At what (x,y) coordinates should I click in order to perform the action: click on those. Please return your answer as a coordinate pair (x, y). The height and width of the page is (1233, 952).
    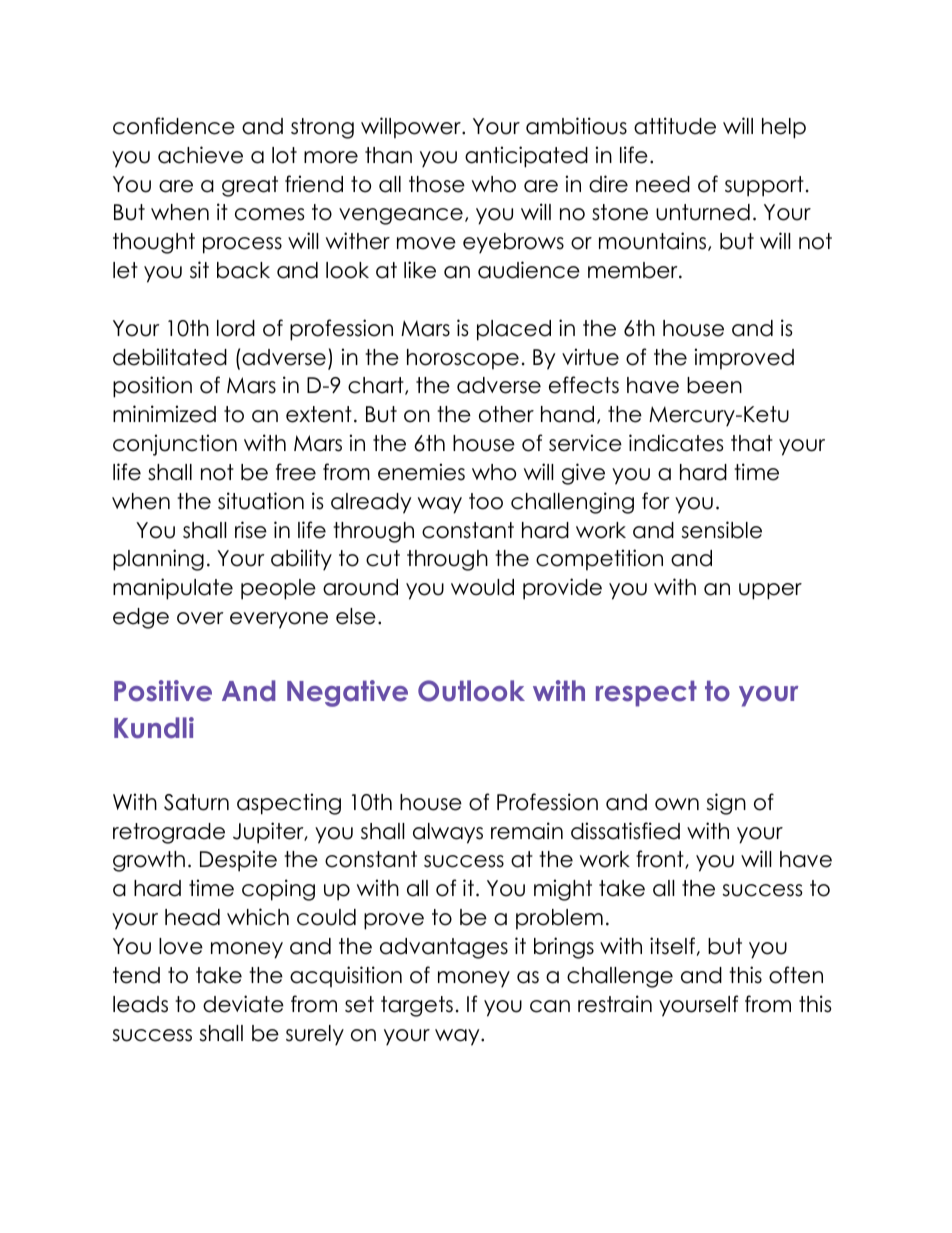
    Looking at the image, I should click on (437, 184).
